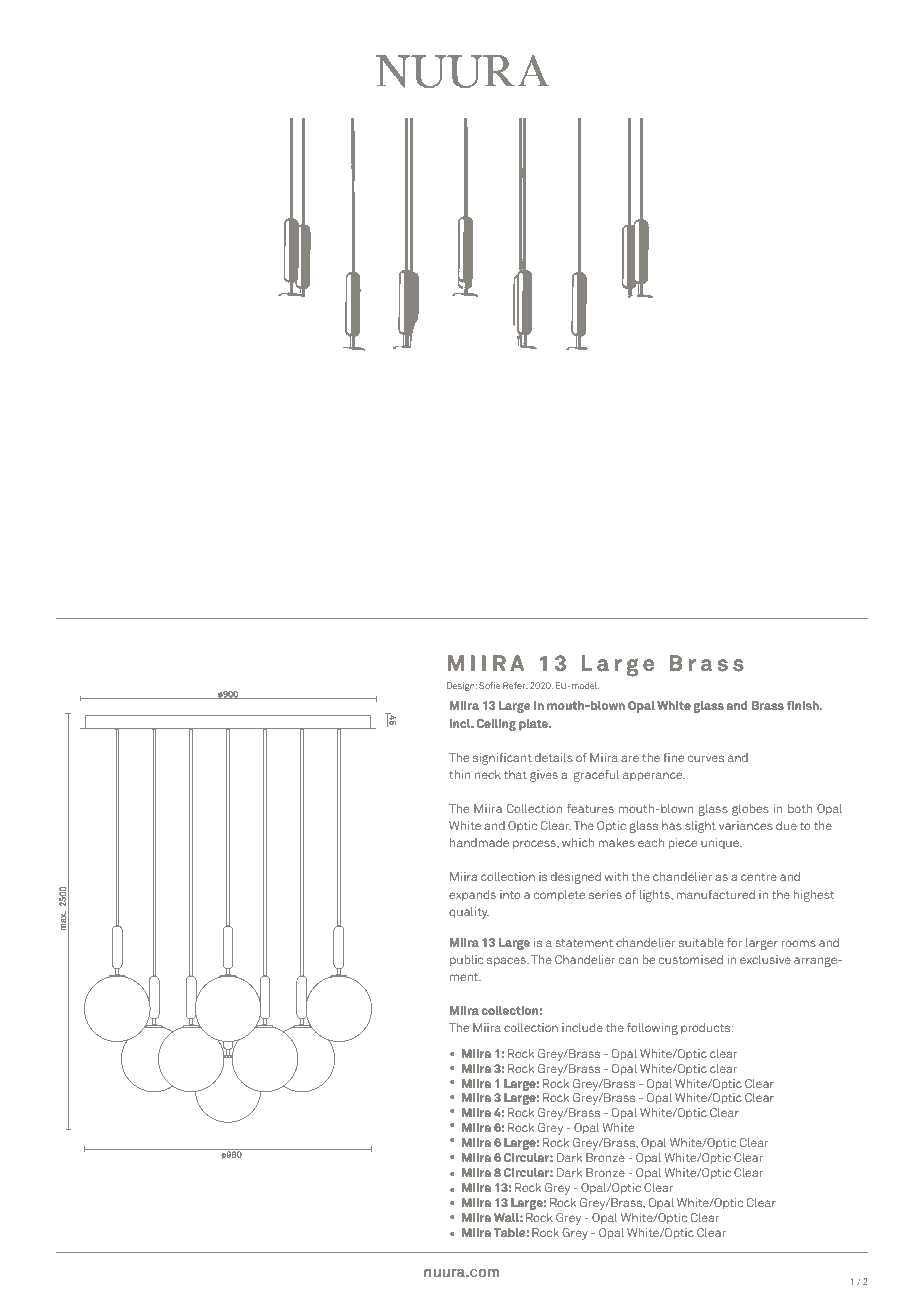  I want to click on Sofie, so click(489, 685).
